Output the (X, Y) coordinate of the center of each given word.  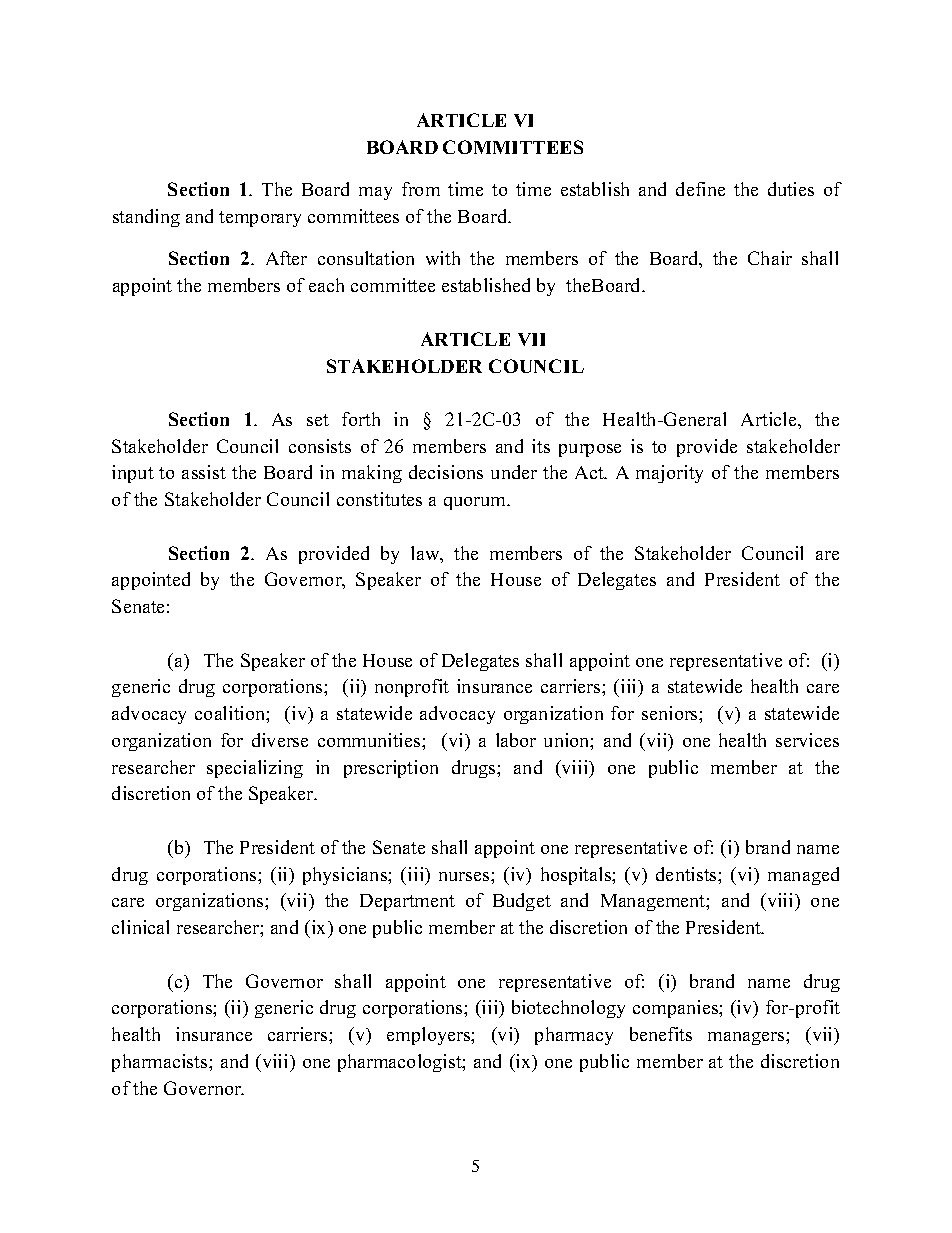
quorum (476, 503)
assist (204, 472)
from (421, 189)
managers (747, 1038)
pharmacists (161, 1063)
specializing (255, 769)
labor (516, 740)
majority (669, 474)
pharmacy (574, 1036)
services (807, 740)
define (700, 189)
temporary (260, 219)
